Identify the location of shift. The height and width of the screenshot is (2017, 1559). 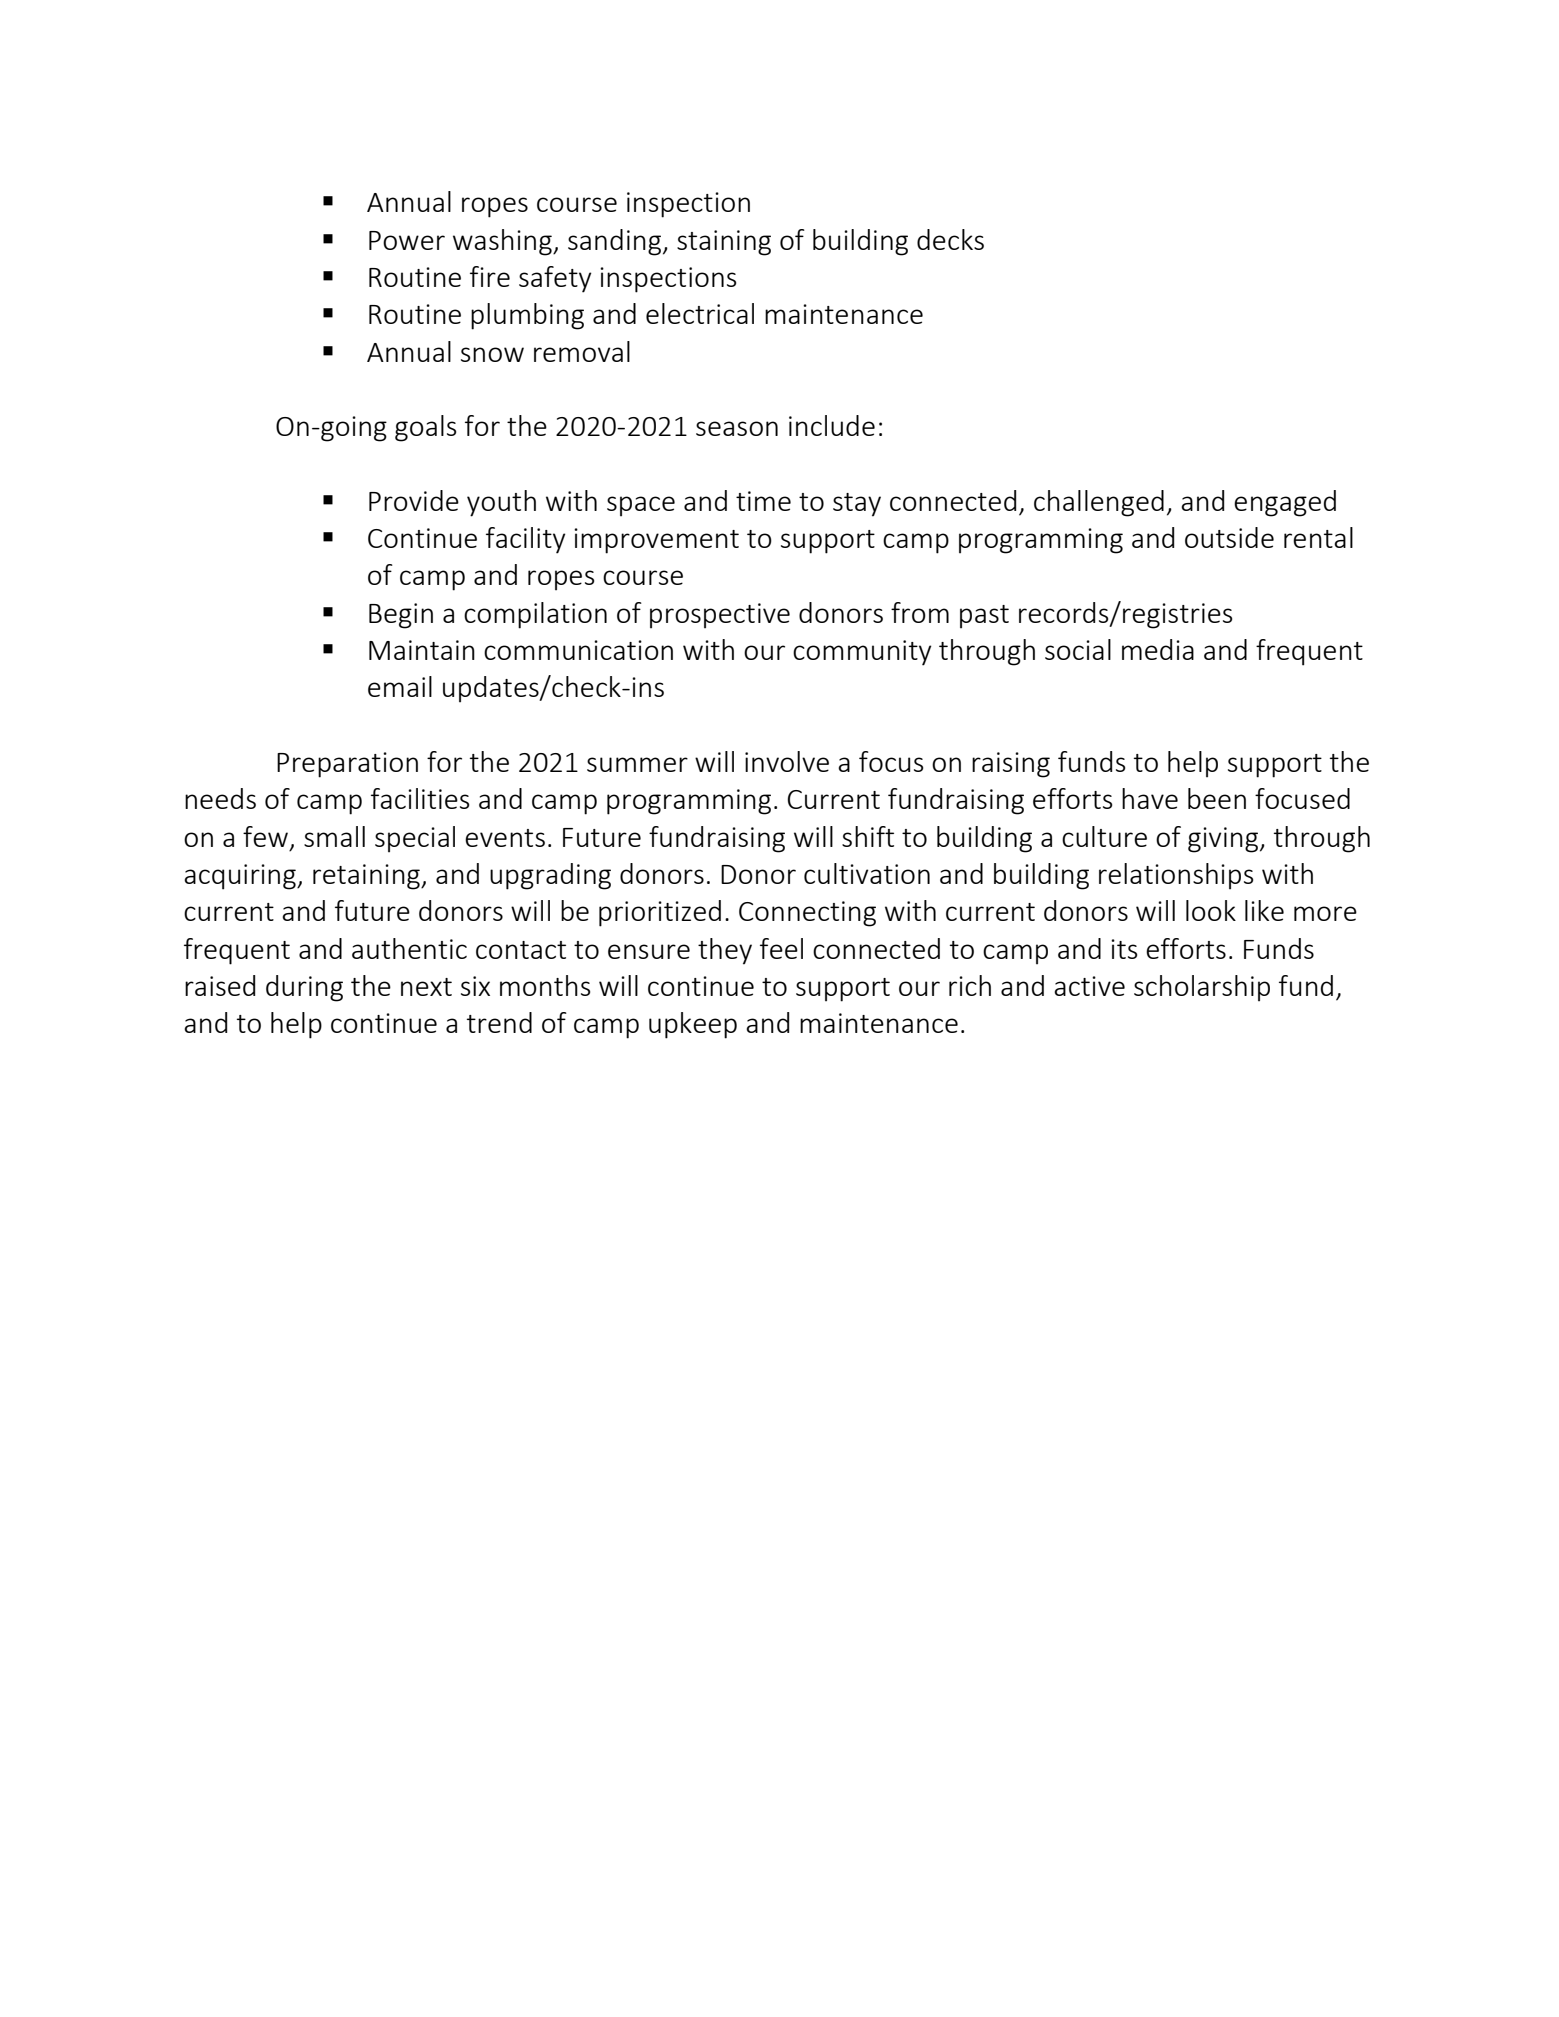
(868, 836).
